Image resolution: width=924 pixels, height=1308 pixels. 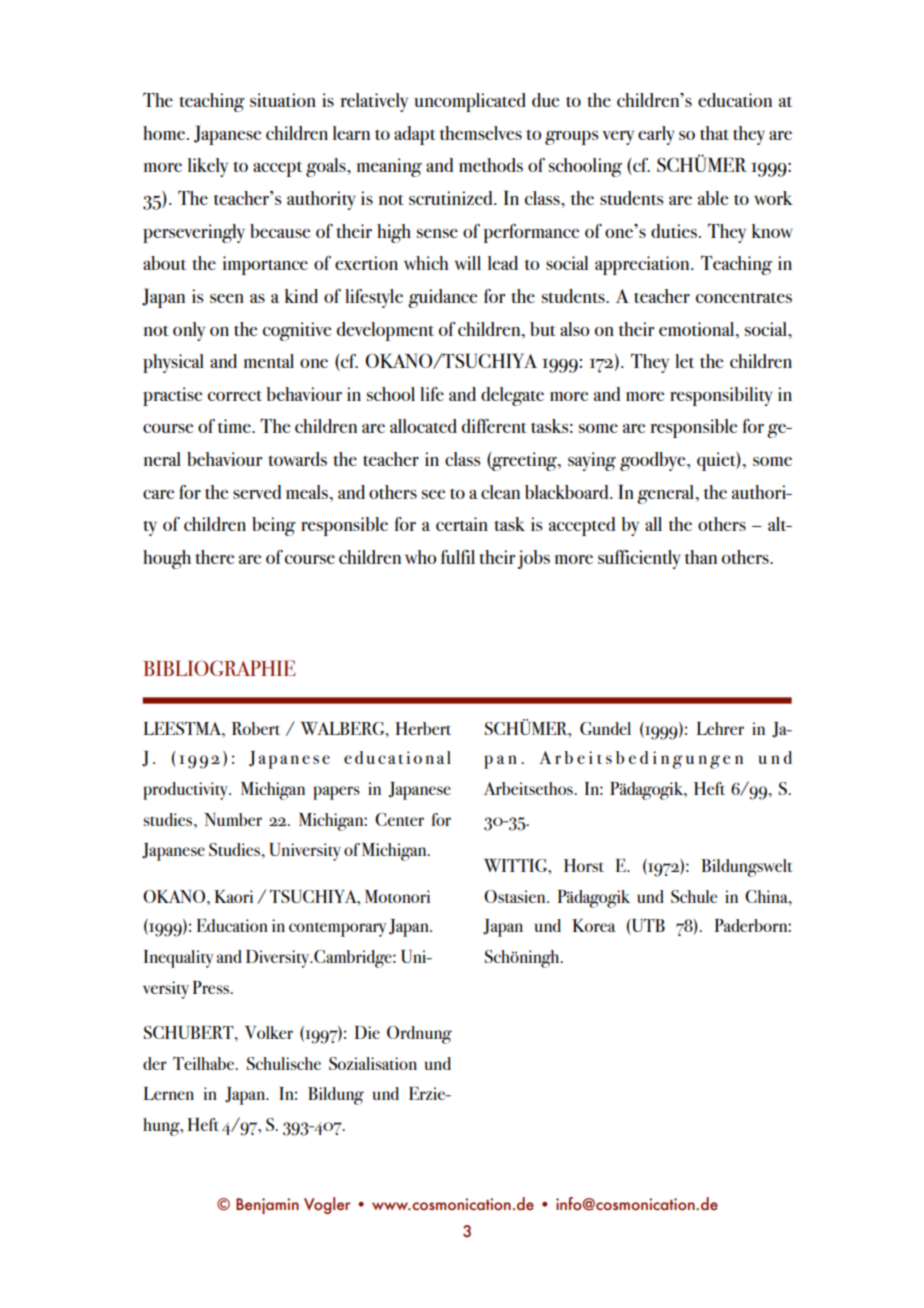 I want to click on Korea, so click(x=594, y=925).
